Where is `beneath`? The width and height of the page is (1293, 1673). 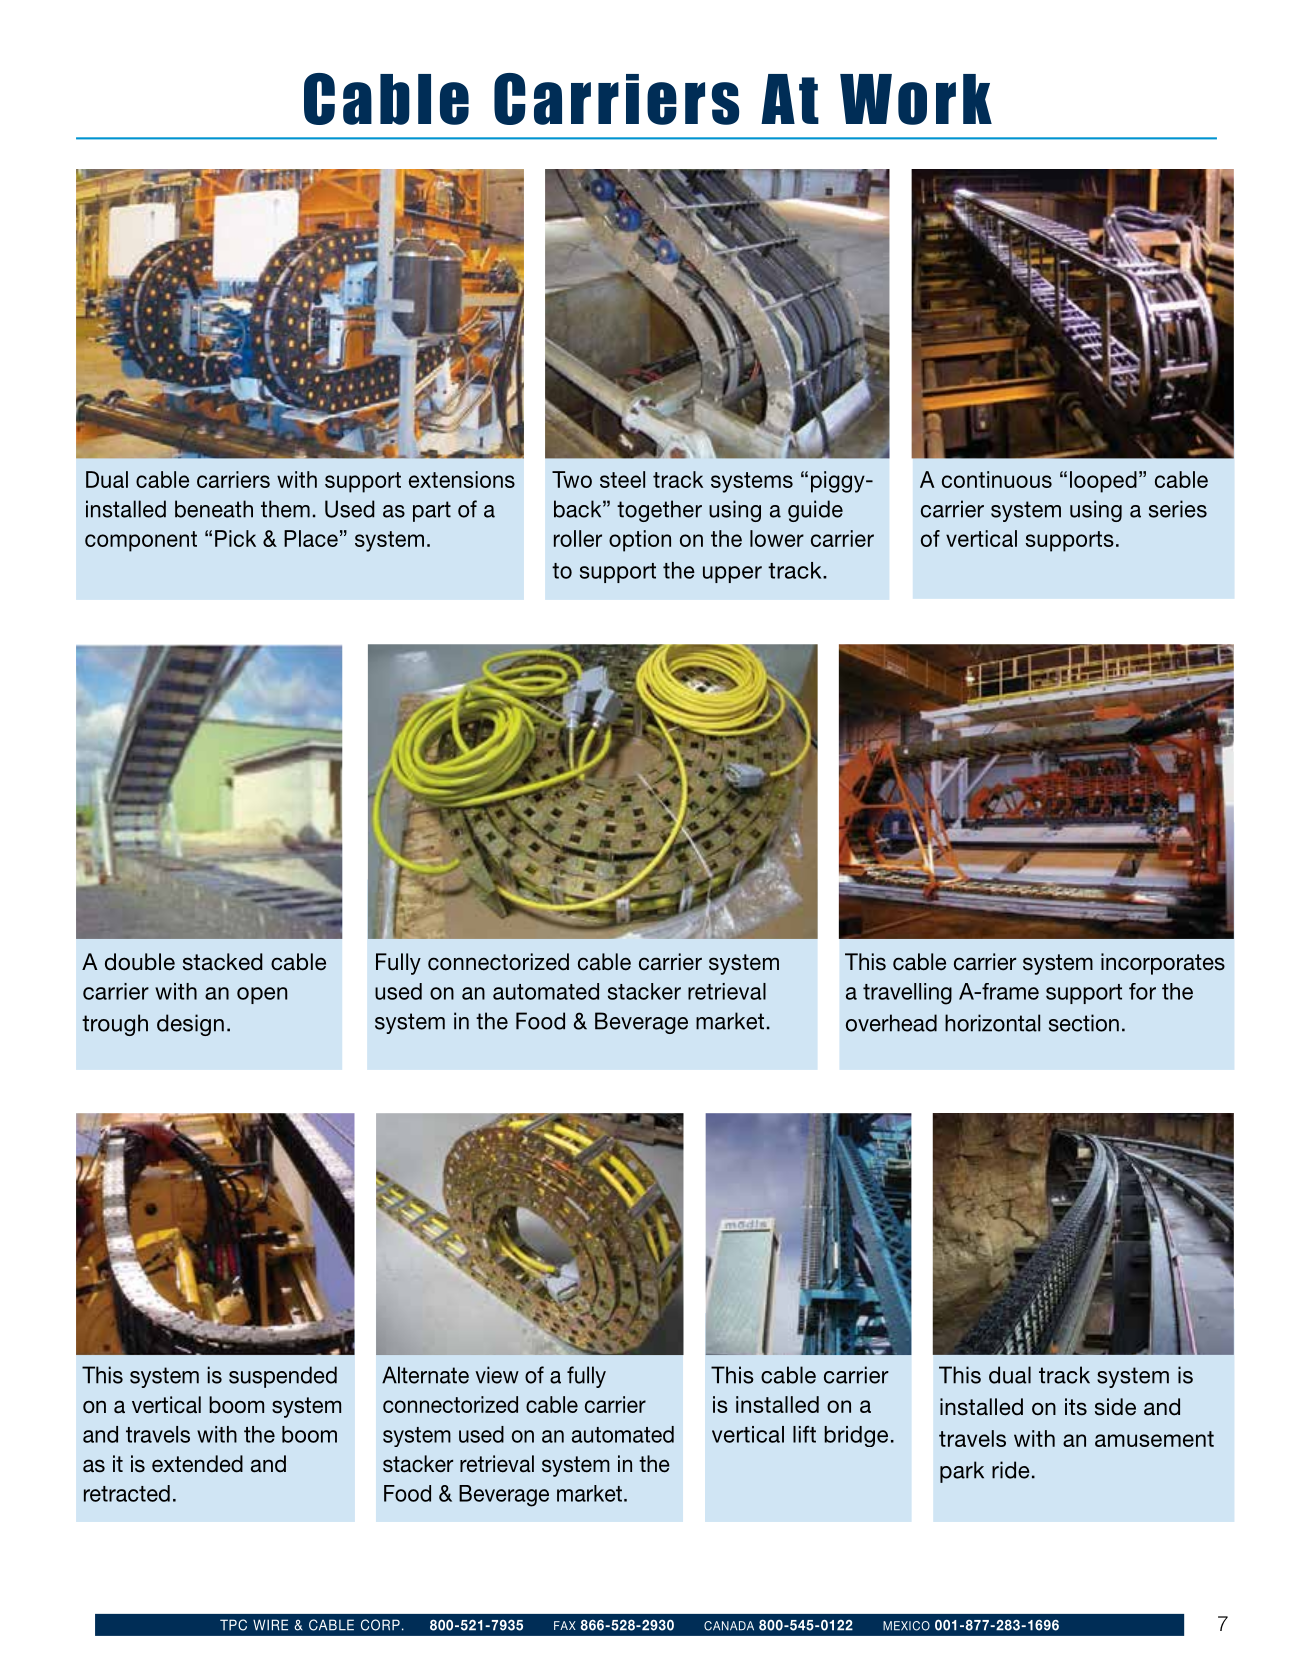
beneath is located at coordinates (214, 509).
